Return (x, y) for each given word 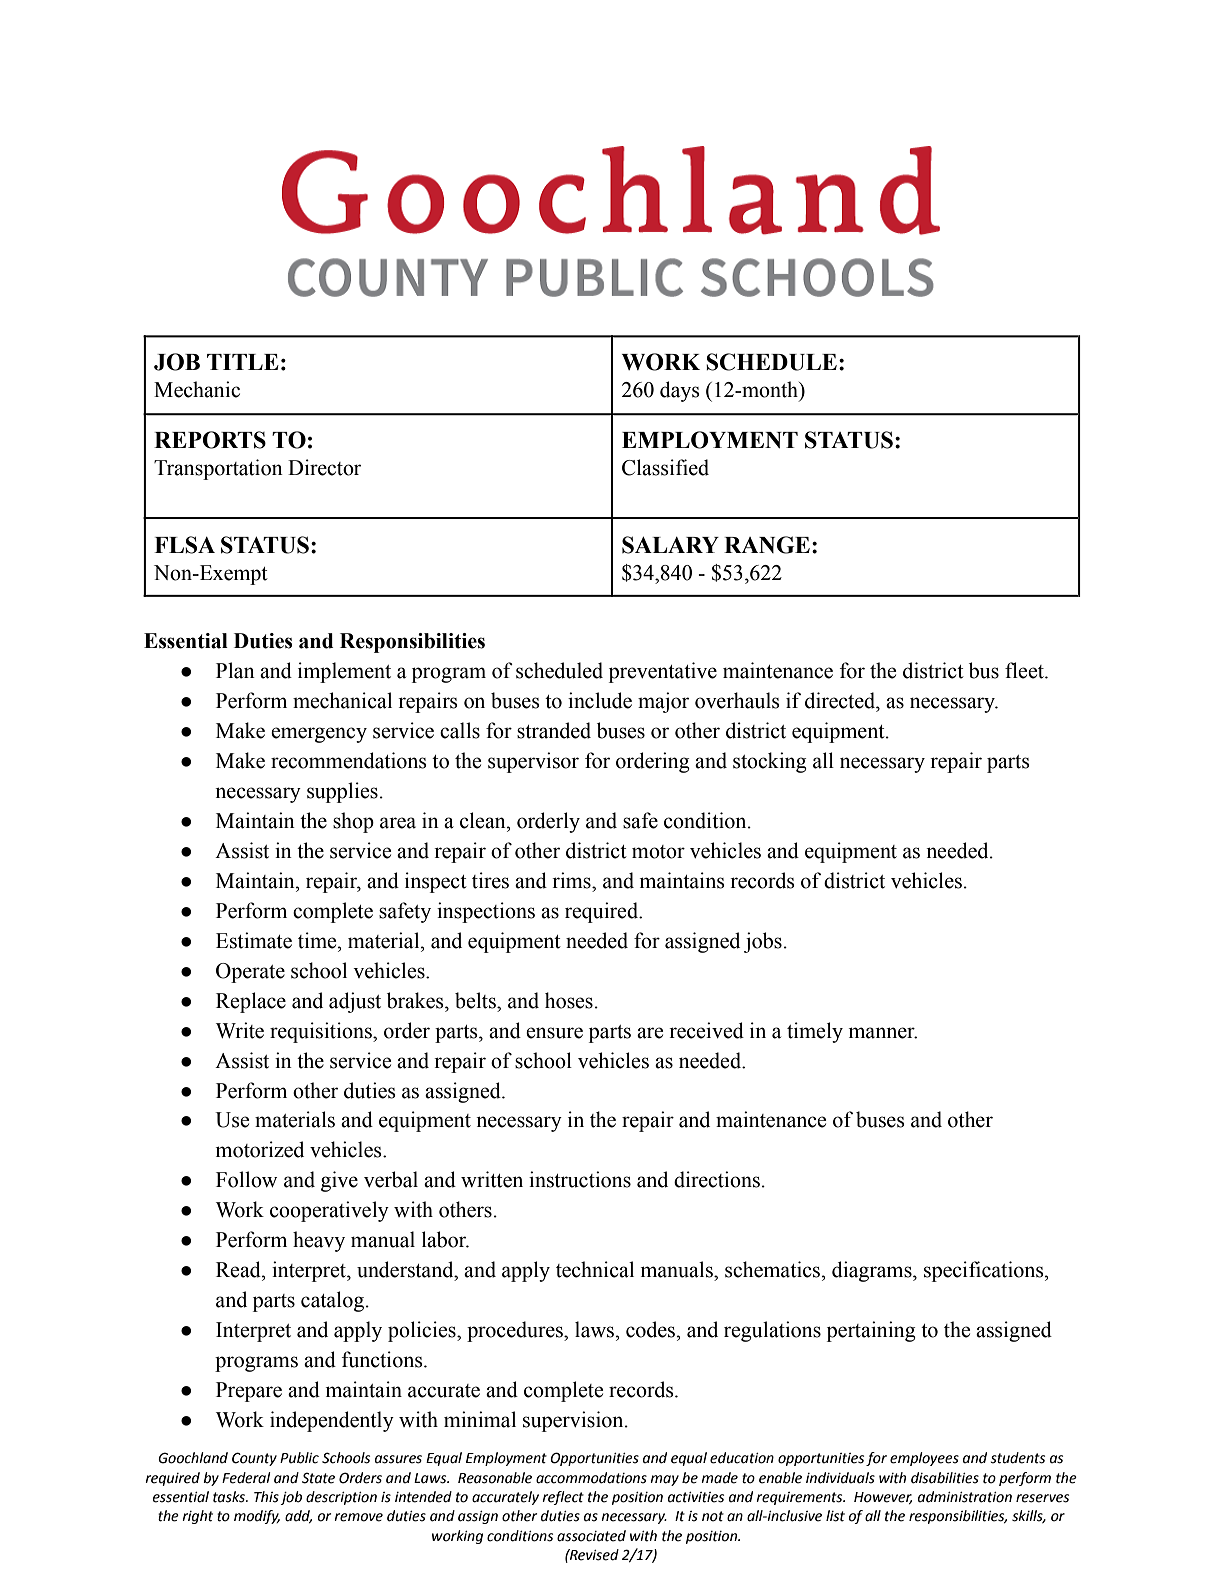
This (266, 1497)
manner (883, 1033)
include (600, 700)
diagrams (873, 1271)
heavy (319, 1241)
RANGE (767, 545)
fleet (1025, 670)
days (680, 391)
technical (595, 1269)
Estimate (254, 940)
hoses (569, 1000)
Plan (235, 670)
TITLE (243, 362)
